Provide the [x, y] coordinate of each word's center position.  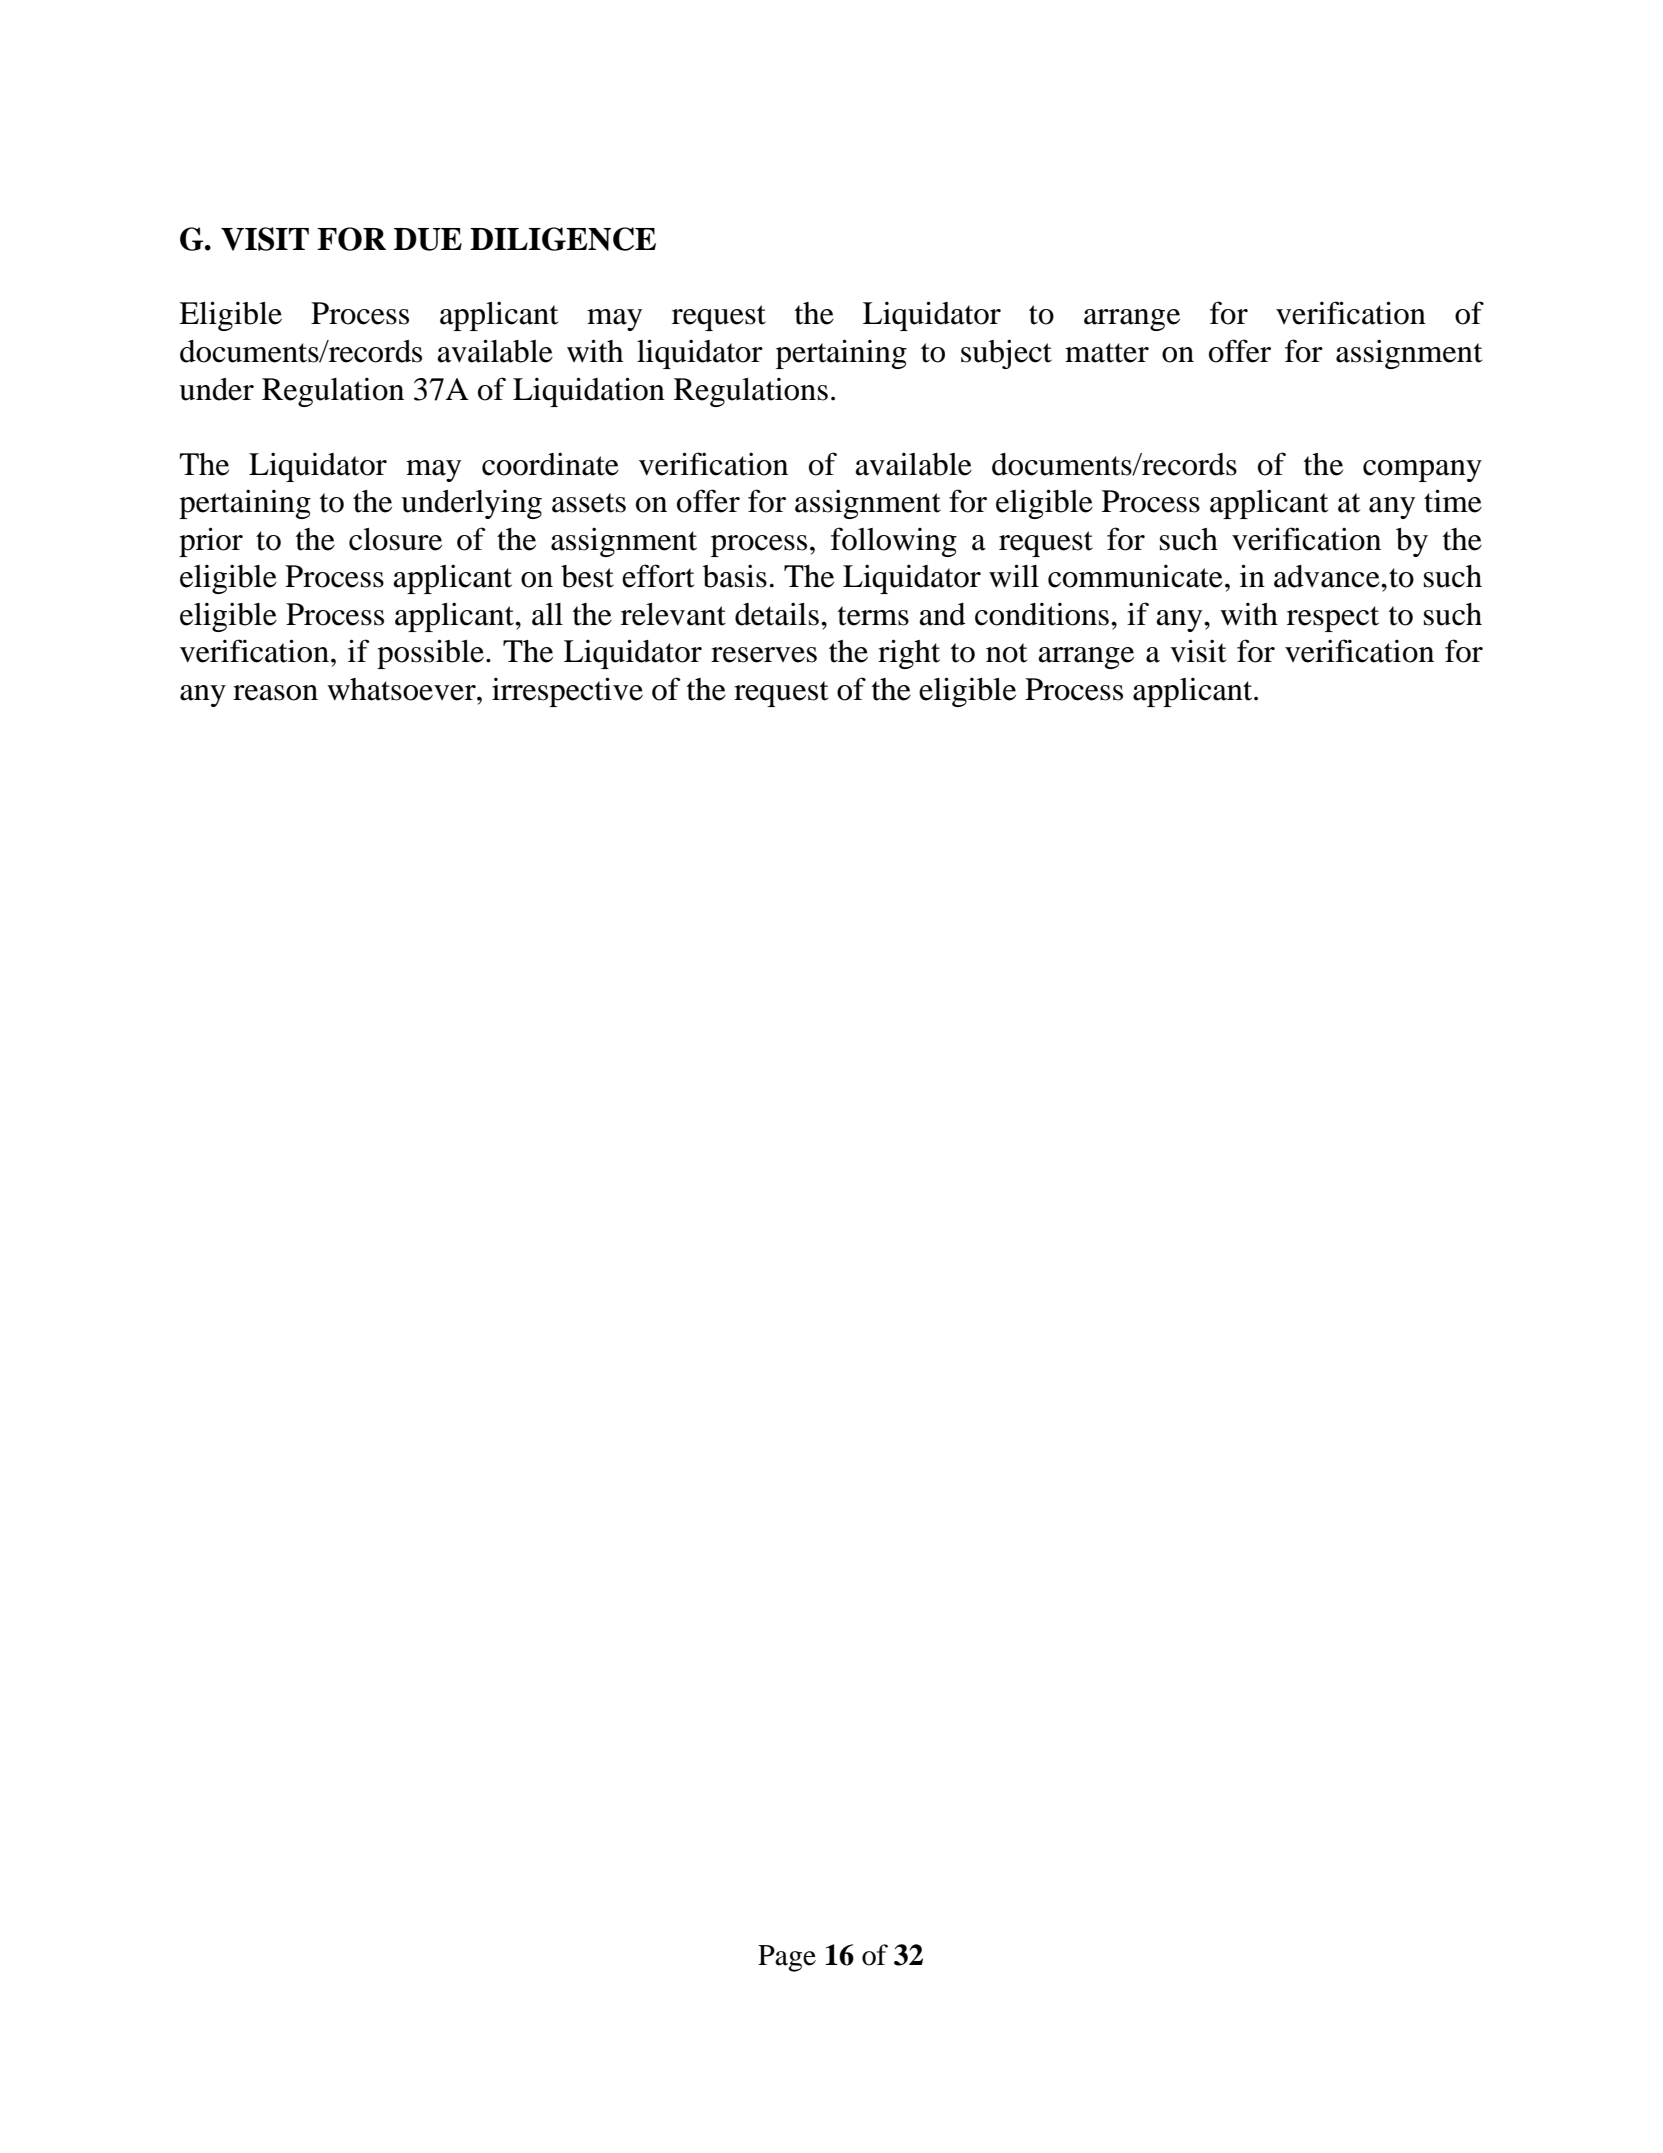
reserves [764, 655]
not [1006, 653]
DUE [428, 239]
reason [275, 693]
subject [1006, 354]
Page [787, 1958]
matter [1107, 353]
